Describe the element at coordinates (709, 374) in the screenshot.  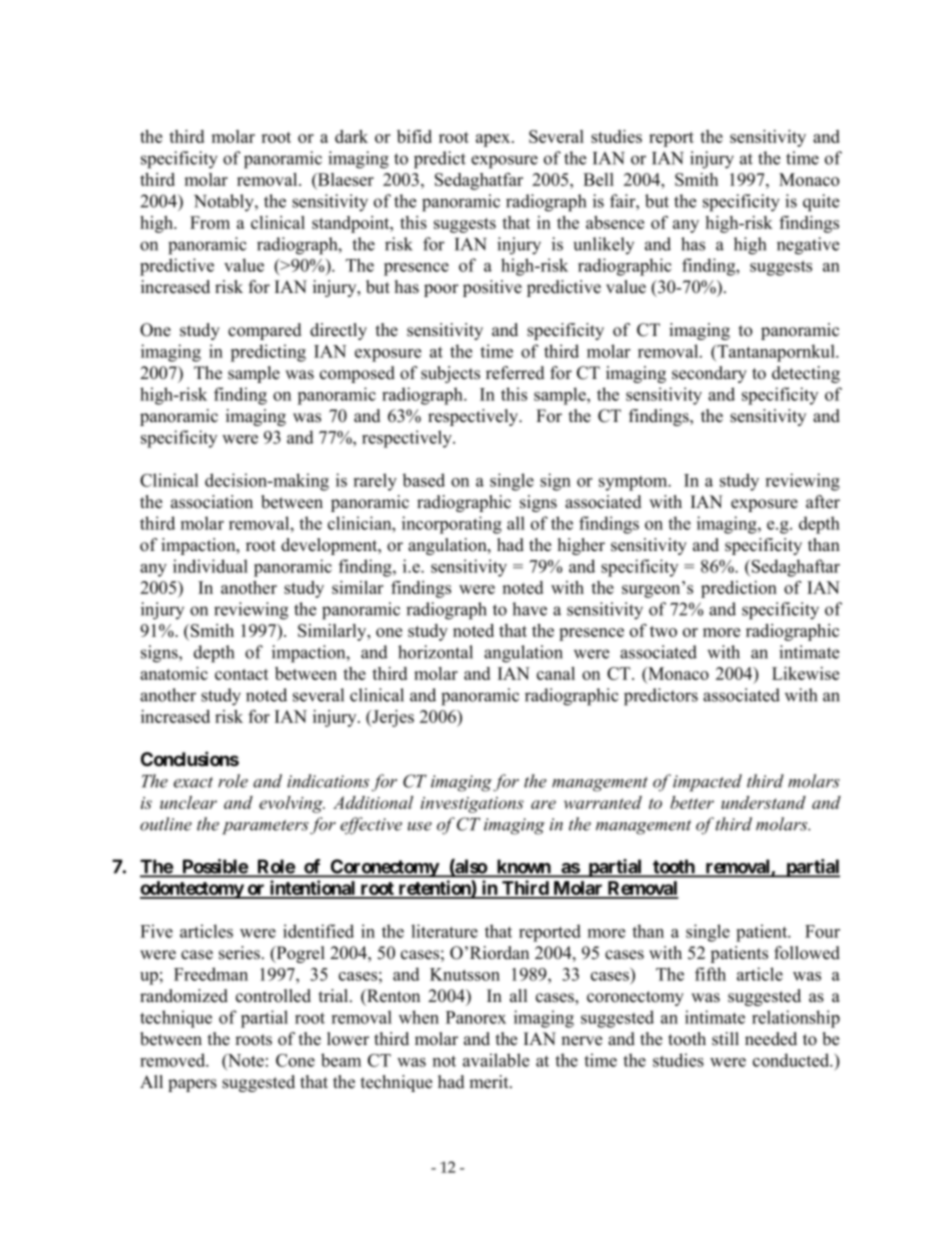
I see `secondary` at that location.
